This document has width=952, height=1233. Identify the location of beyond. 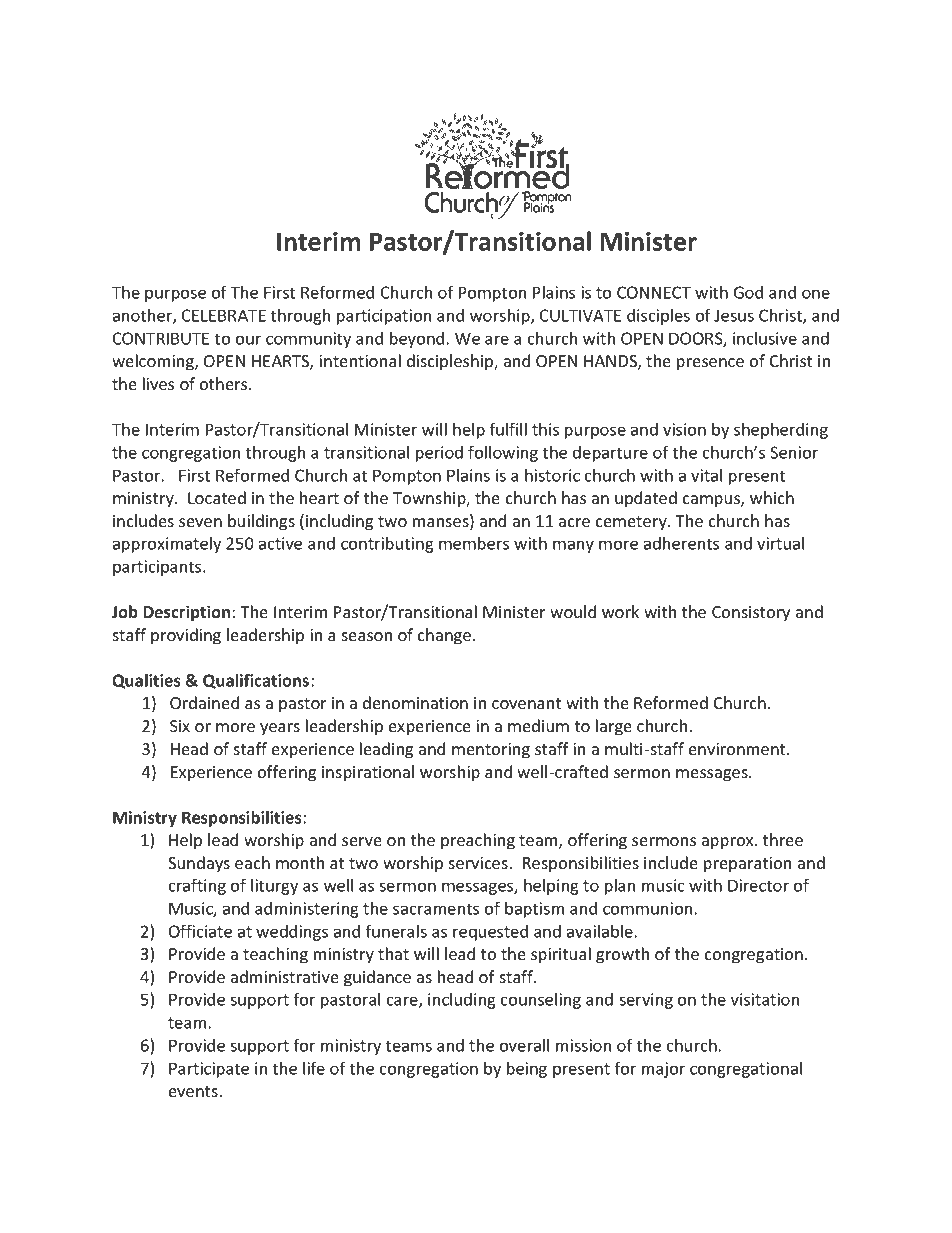
(417, 340).
